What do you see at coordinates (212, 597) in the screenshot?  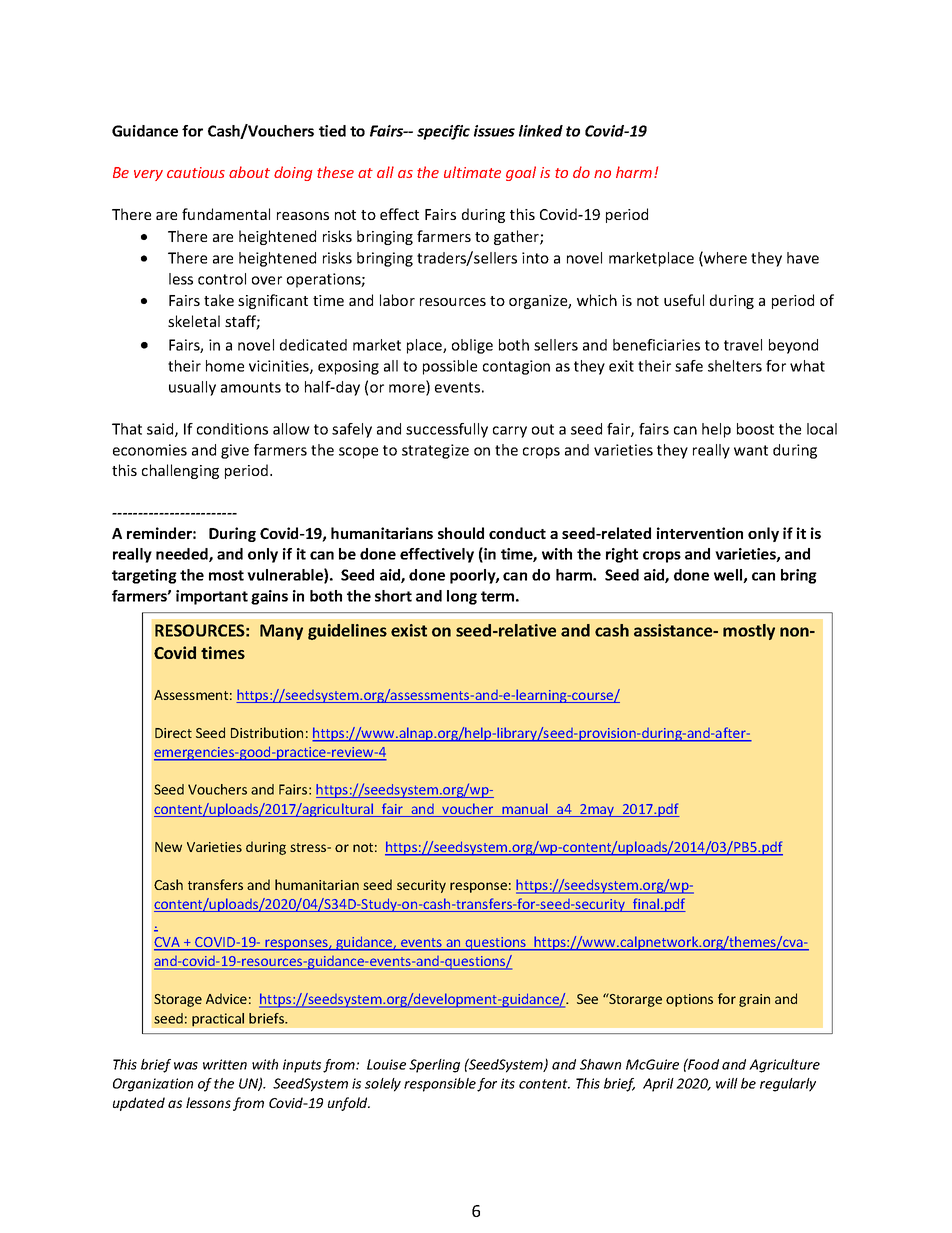 I see `important` at bounding box center [212, 597].
